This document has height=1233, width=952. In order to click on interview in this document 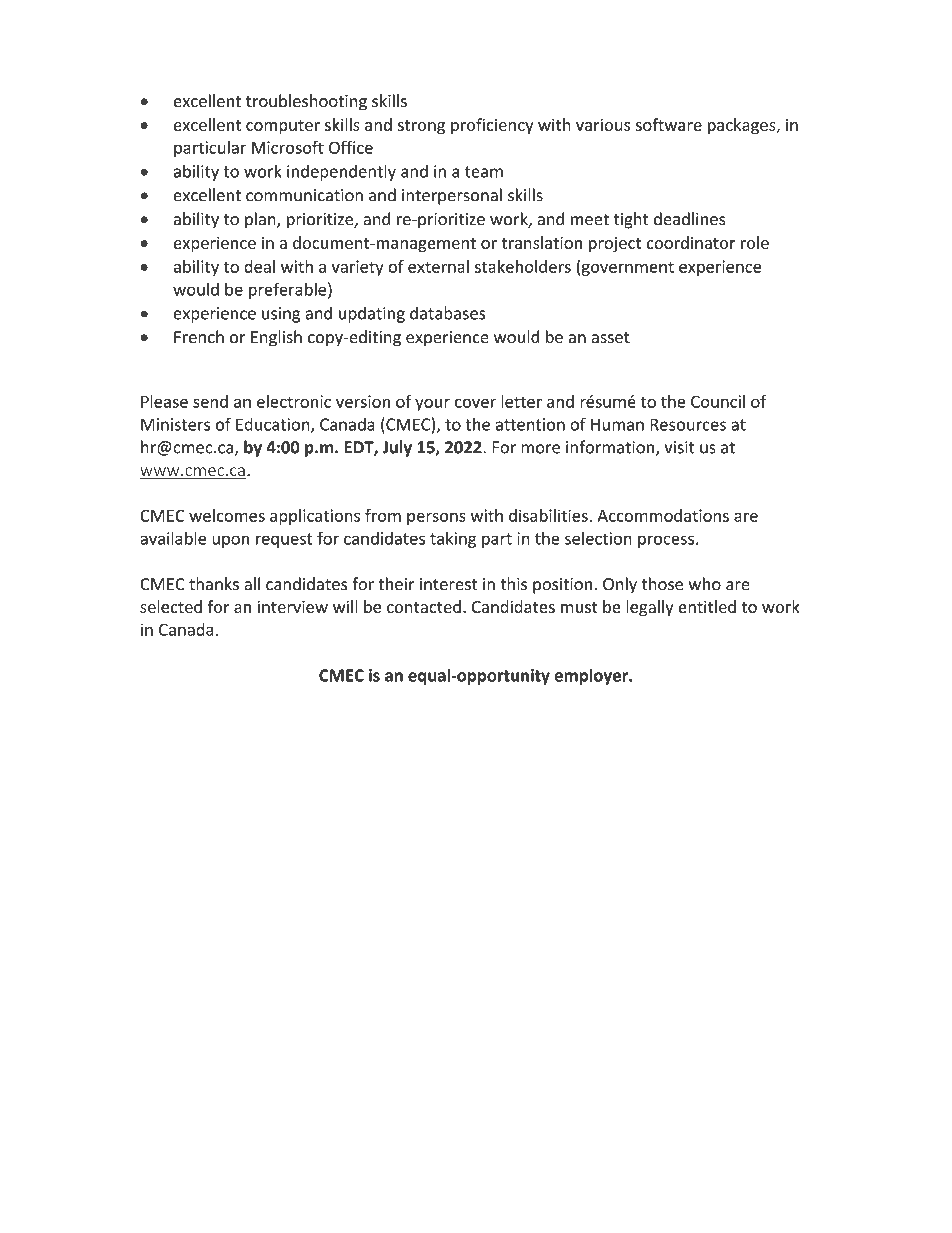, I will do `click(293, 606)`.
